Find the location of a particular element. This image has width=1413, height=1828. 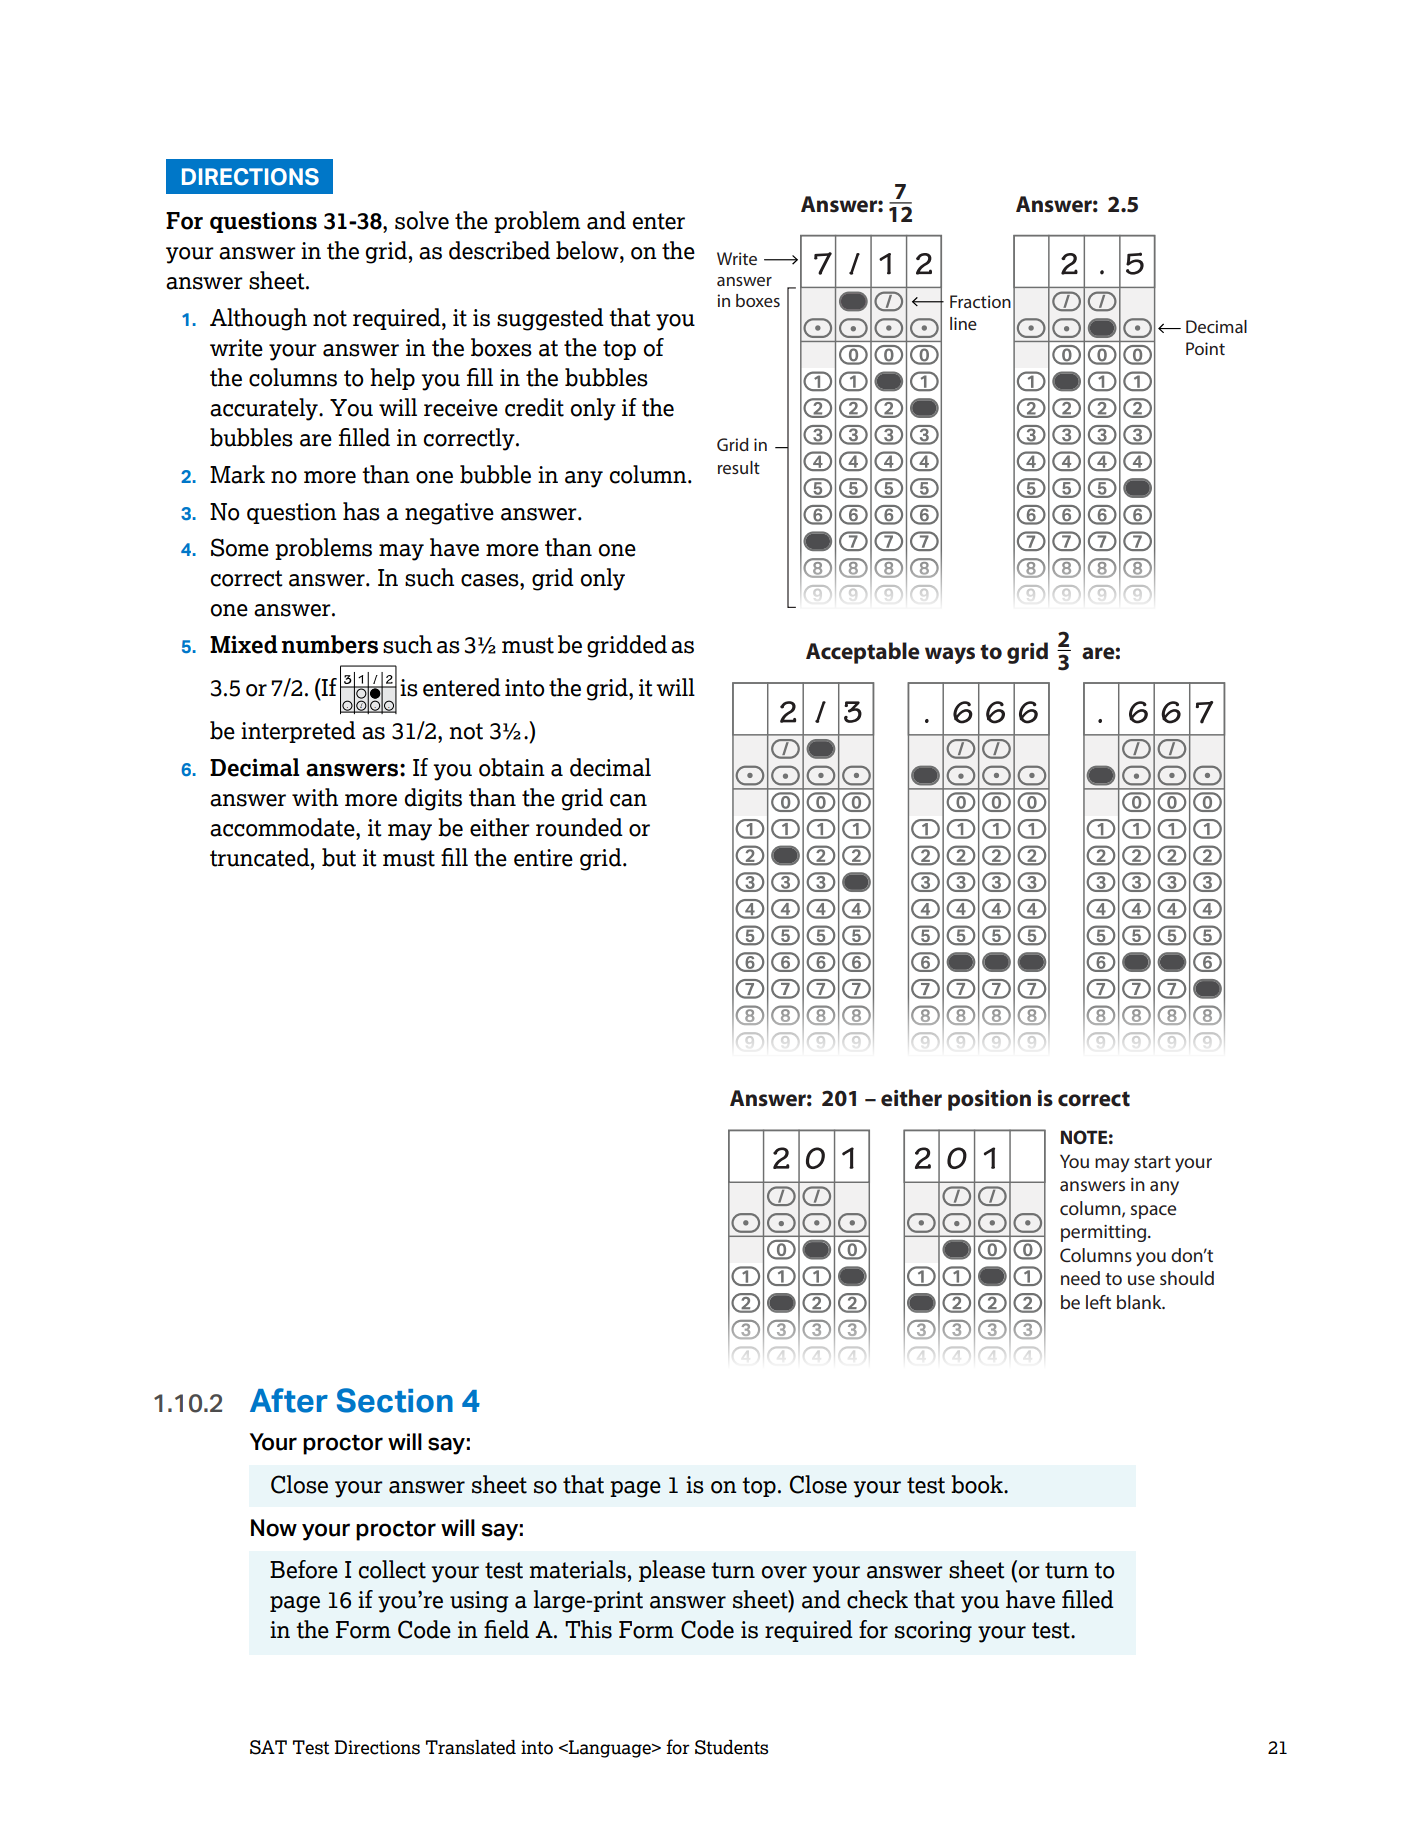

scoring is located at coordinates (933, 1632).
